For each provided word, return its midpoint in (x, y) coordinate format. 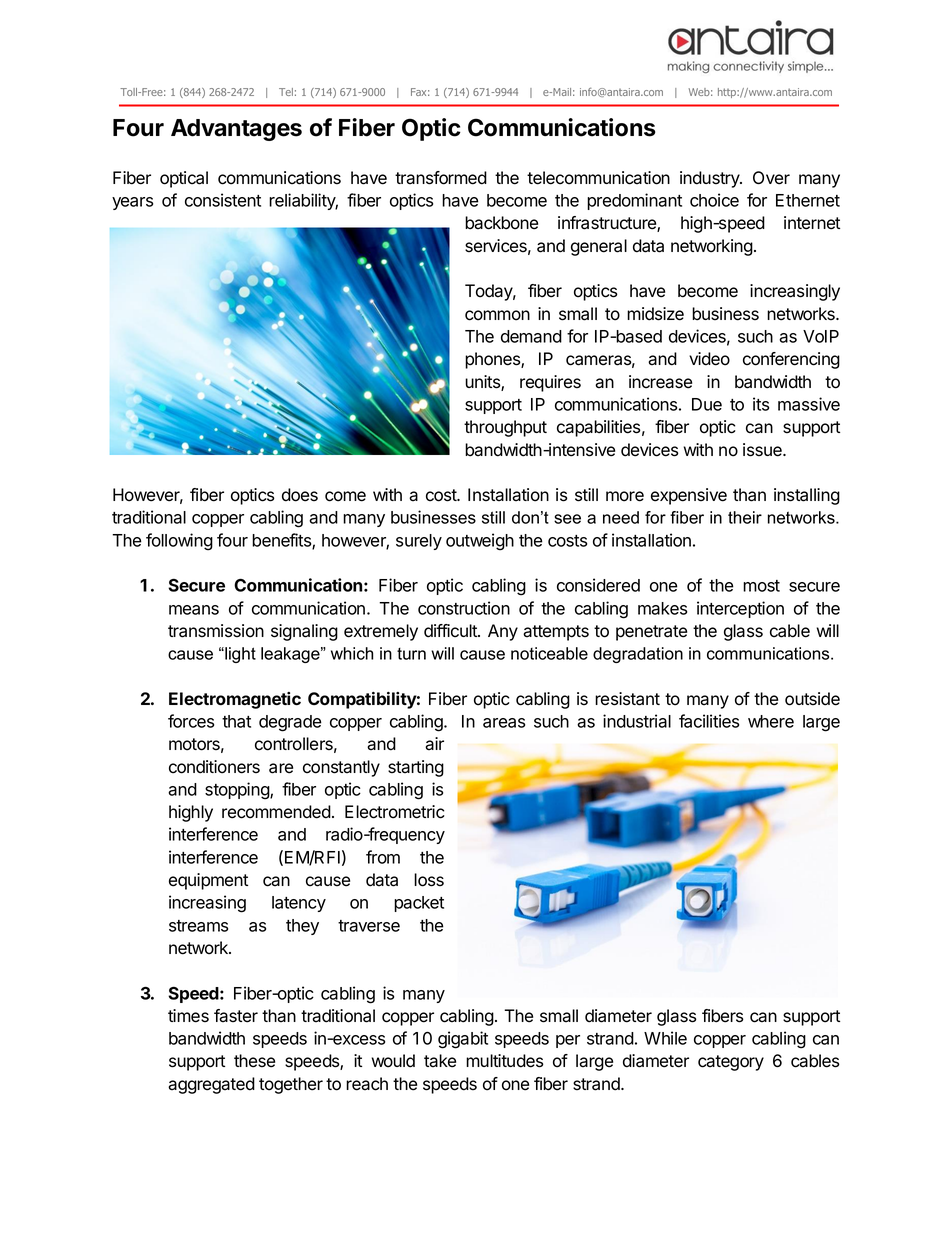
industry (710, 179)
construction (464, 608)
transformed (441, 178)
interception (740, 609)
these (254, 1061)
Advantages (236, 130)
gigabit (463, 1040)
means (194, 610)
